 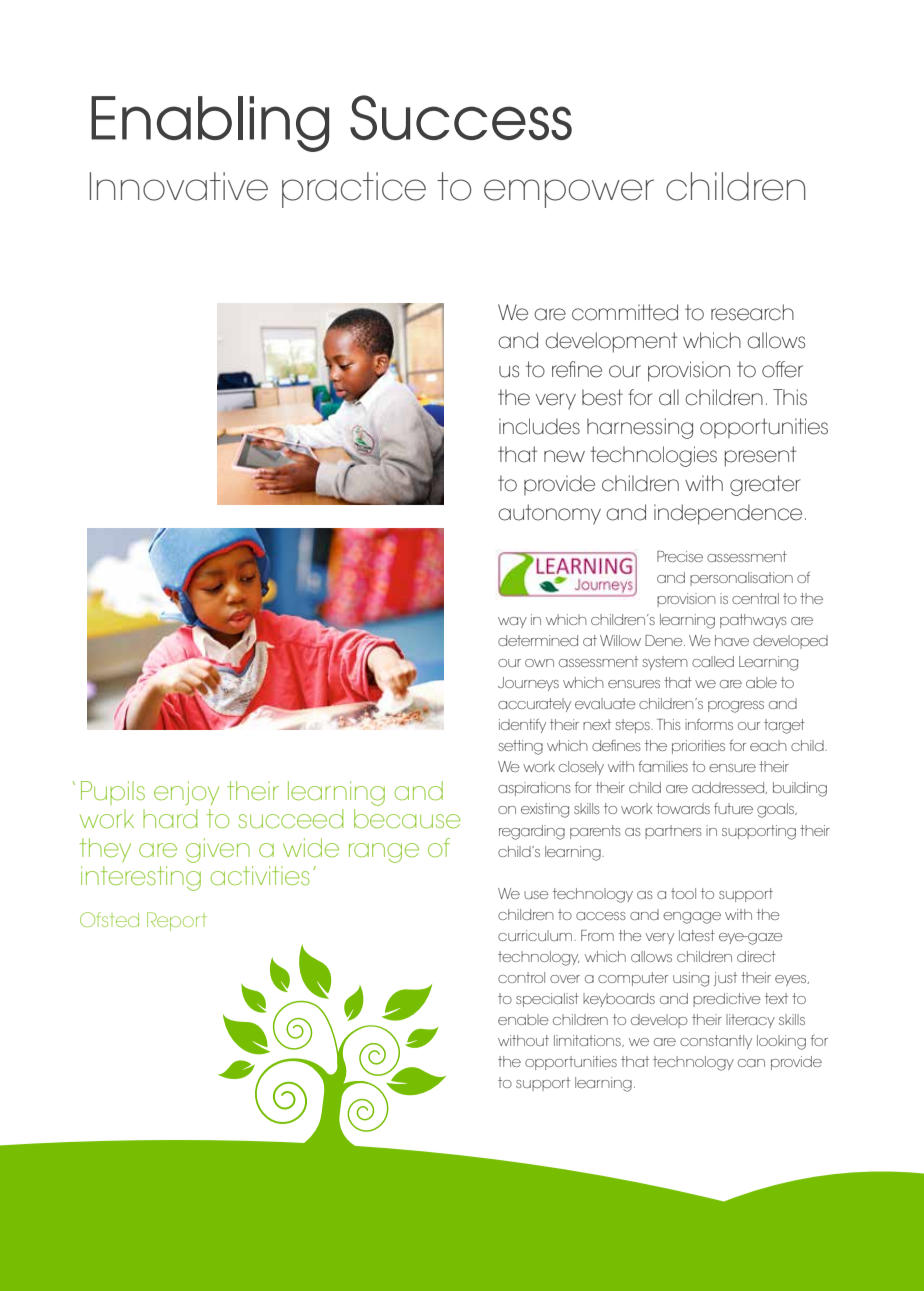 What do you see at coordinates (741, 579) in the document?
I see `personalisation` at bounding box center [741, 579].
